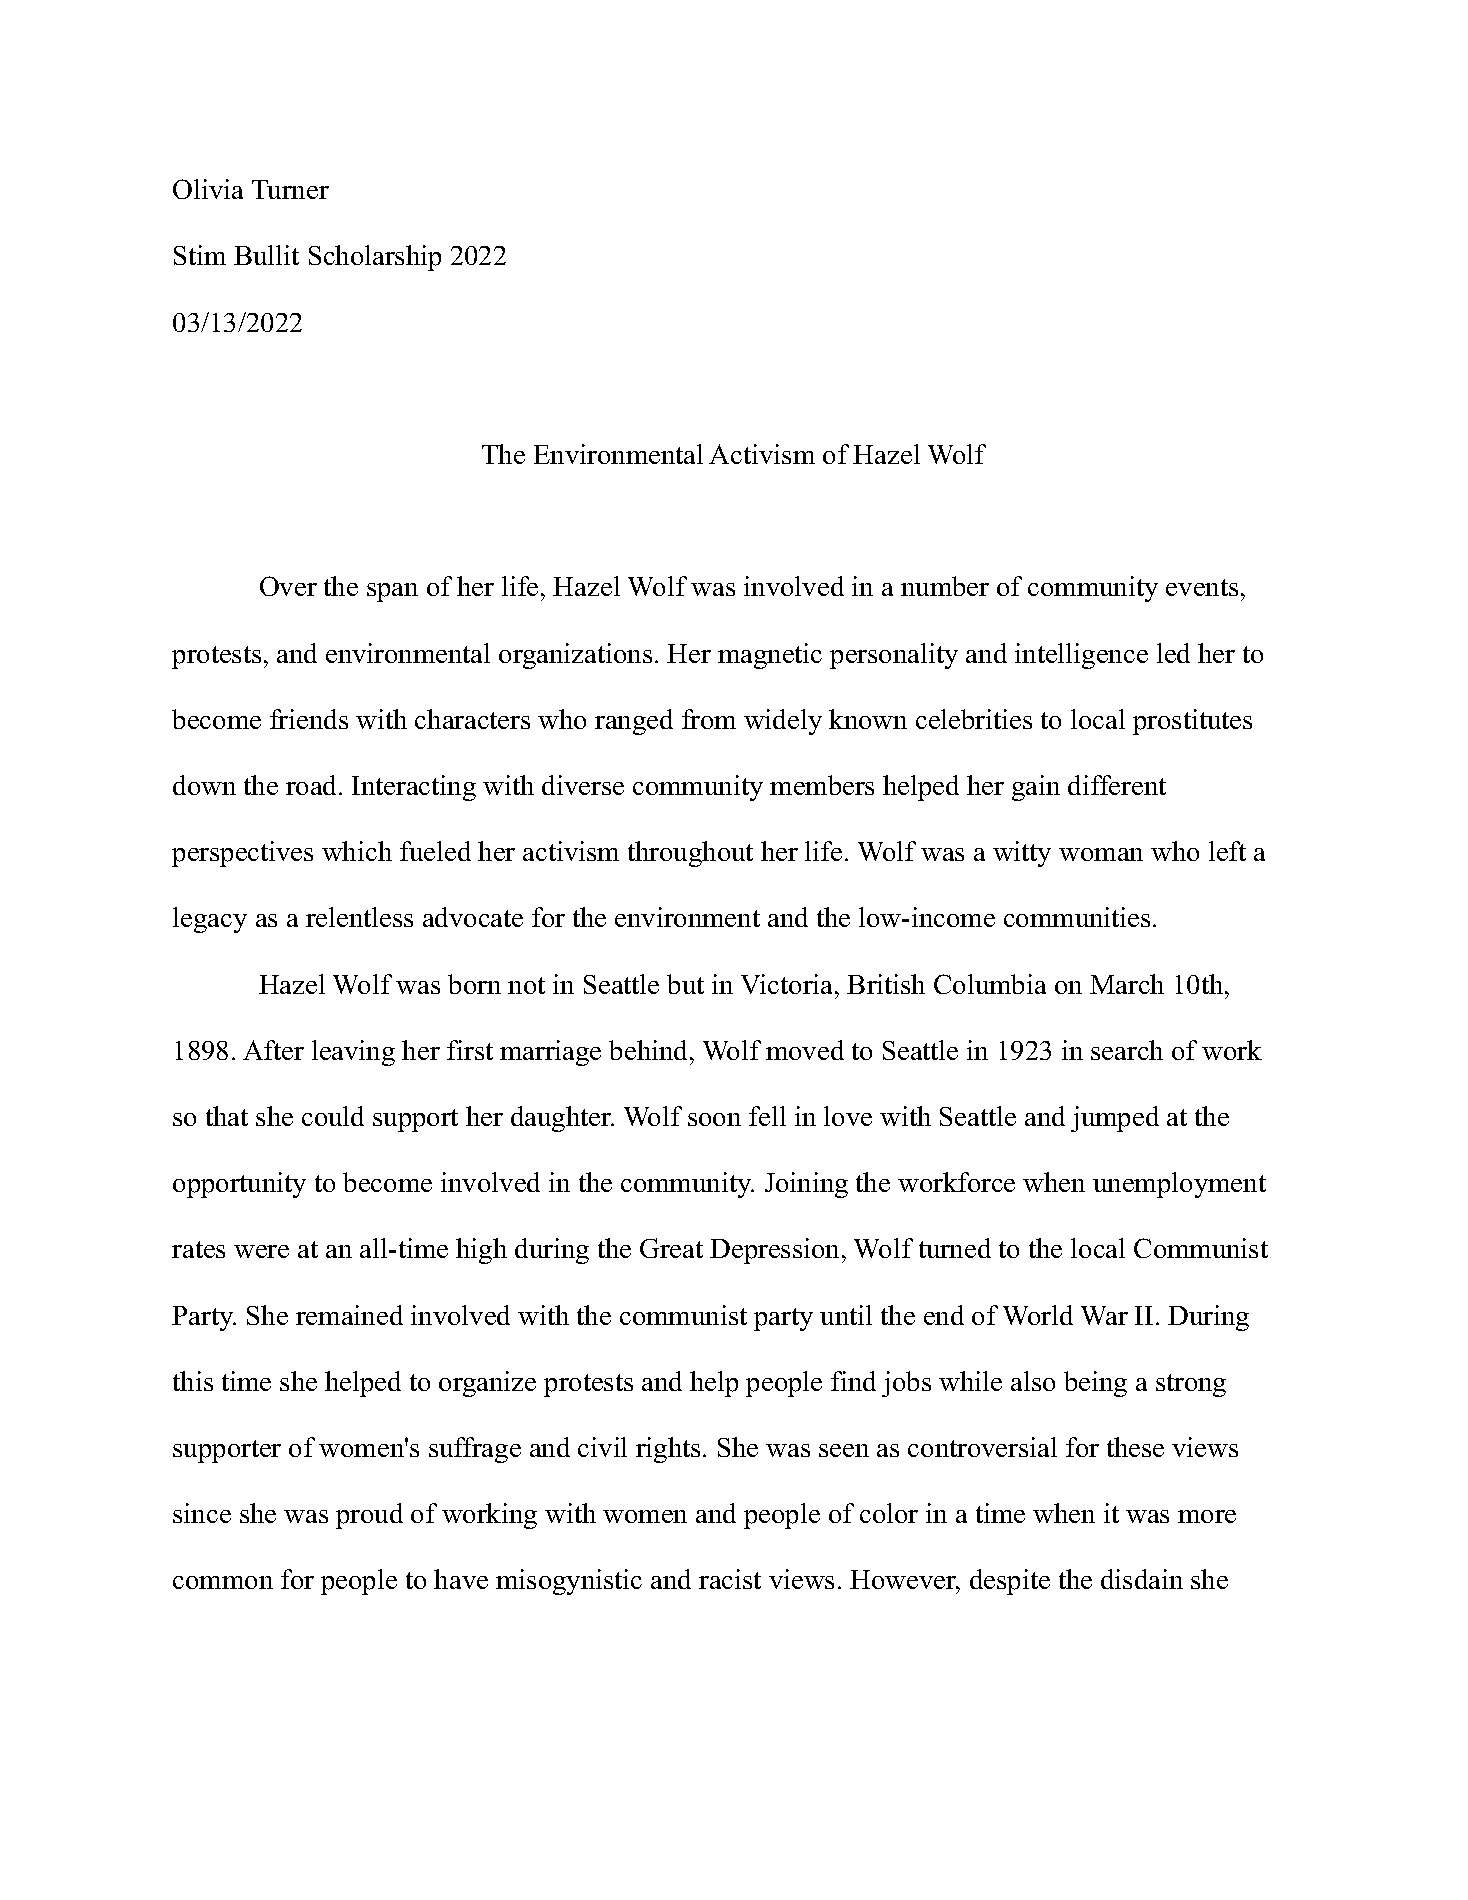 The height and width of the page is (1900, 1468). What do you see at coordinates (290, 189) in the page?
I see `Turner` at bounding box center [290, 189].
